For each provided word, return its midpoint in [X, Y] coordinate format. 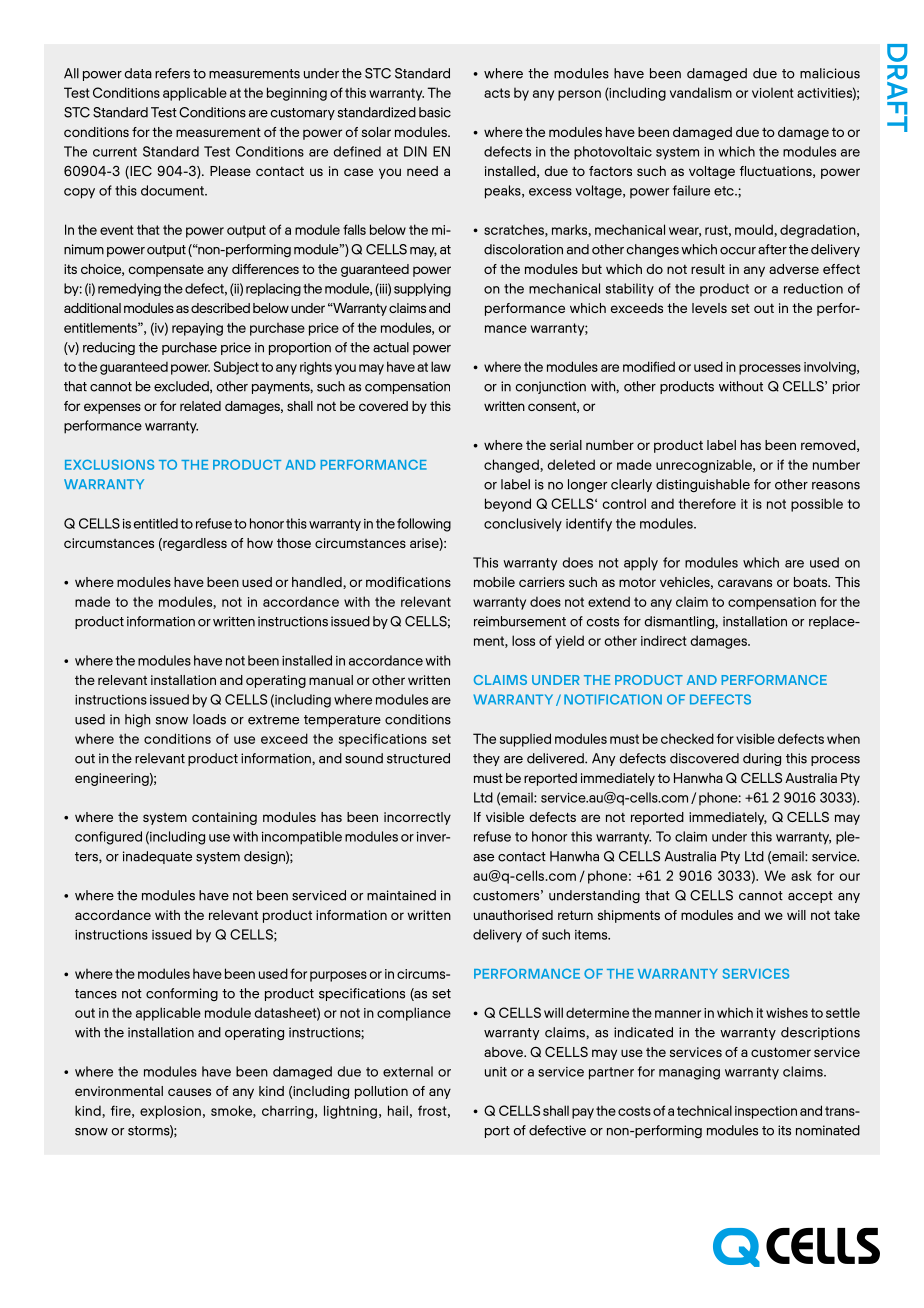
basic [435, 112]
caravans [745, 583]
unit [496, 1072]
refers [172, 73]
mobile [494, 582]
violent [773, 93]
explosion [170, 1112]
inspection [766, 1112]
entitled [156, 523]
